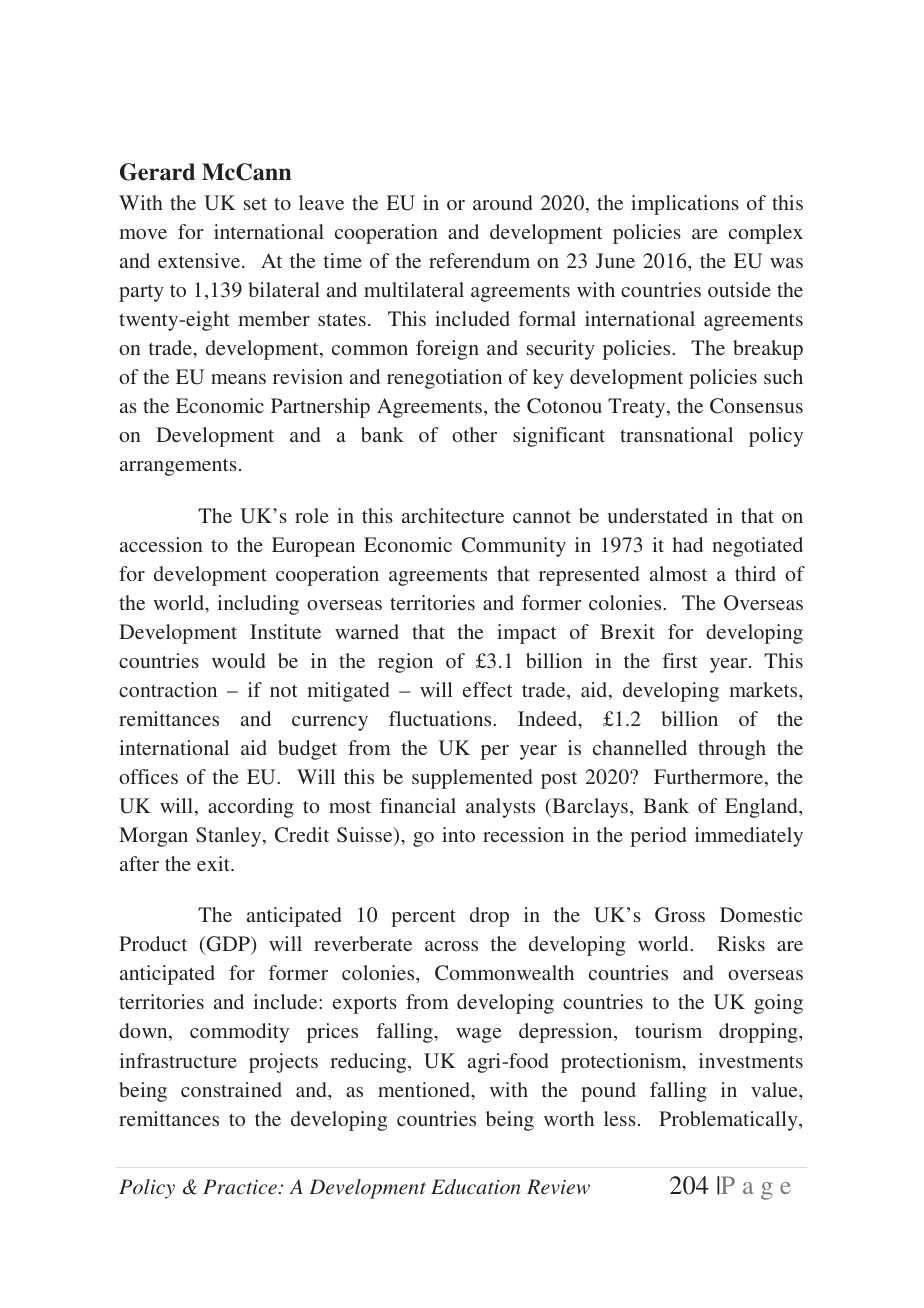  Describe the element at coordinates (502, 202) in the page. I see `around` at that location.
